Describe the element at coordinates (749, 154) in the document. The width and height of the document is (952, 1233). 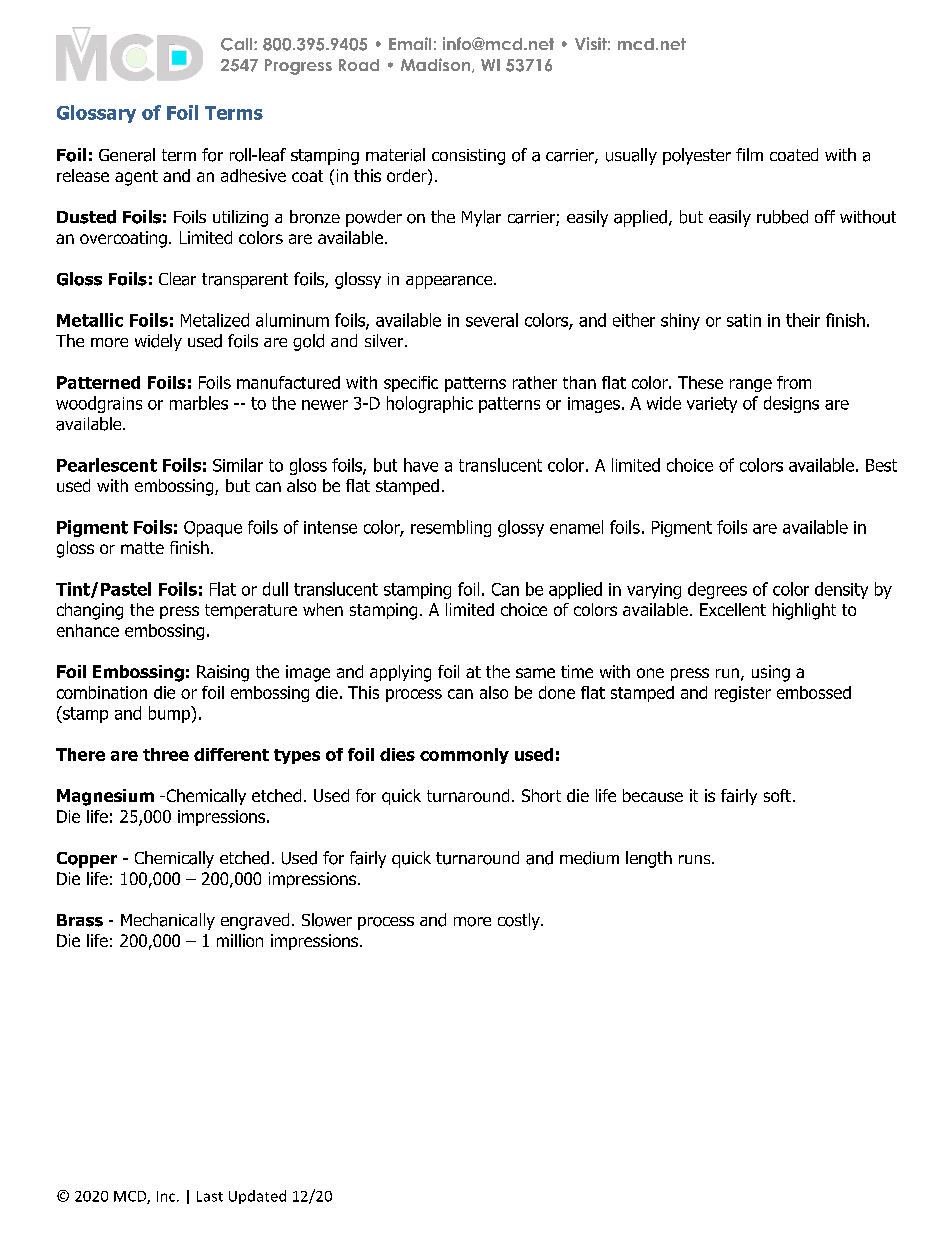
I see `film` at that location.
